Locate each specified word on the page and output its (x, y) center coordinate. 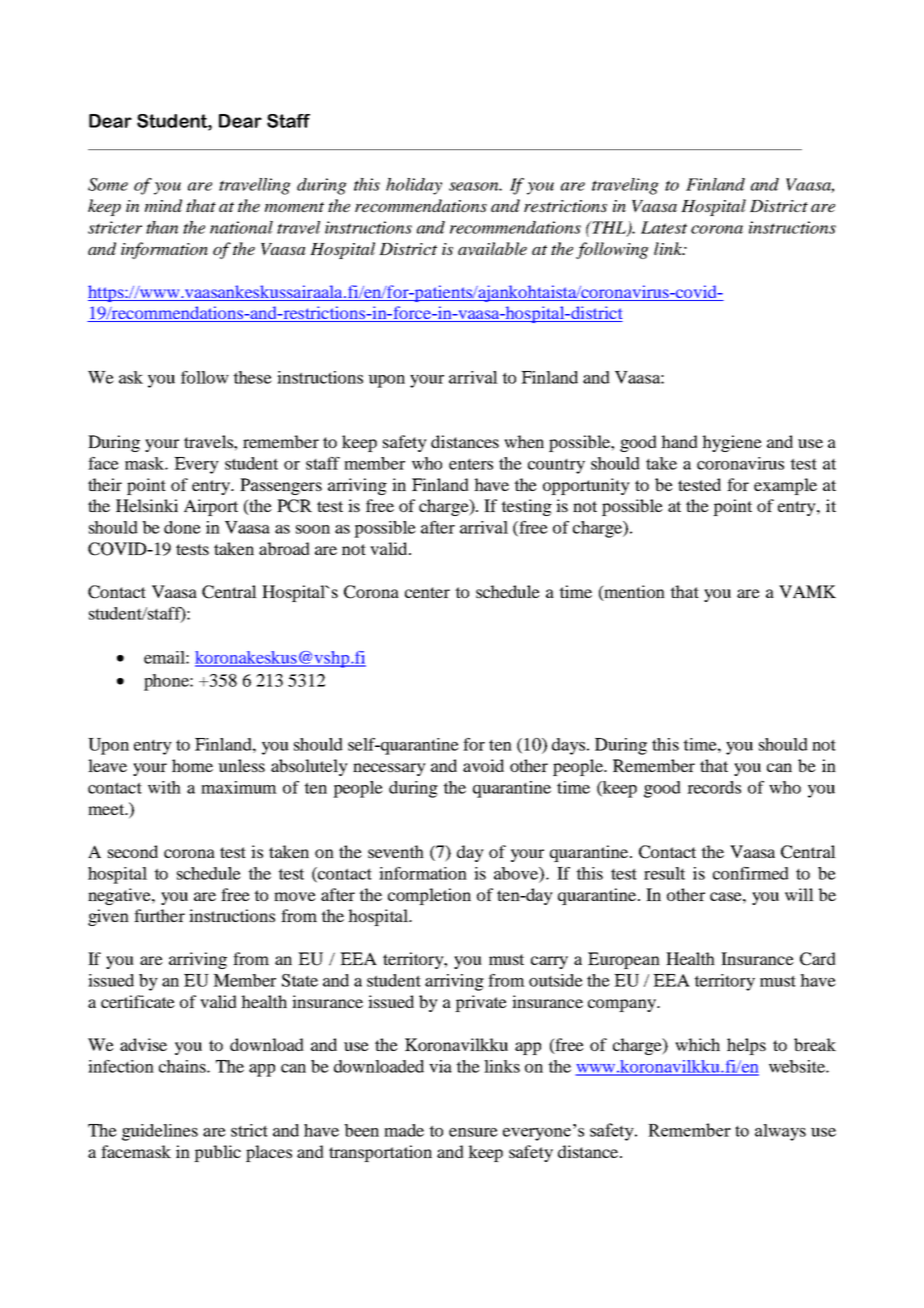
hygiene (732, 443)
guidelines (160, 1132)
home (192, 765)
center (427, 592)
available (492, 249)
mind (163, 205)
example (785, 486)
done (182, 527)
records (714, 787)
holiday (414, 186)
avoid (483, 765)
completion (429, 896)
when (524, 441)
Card (818, 959)
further (159, 915)
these (252, 377)
